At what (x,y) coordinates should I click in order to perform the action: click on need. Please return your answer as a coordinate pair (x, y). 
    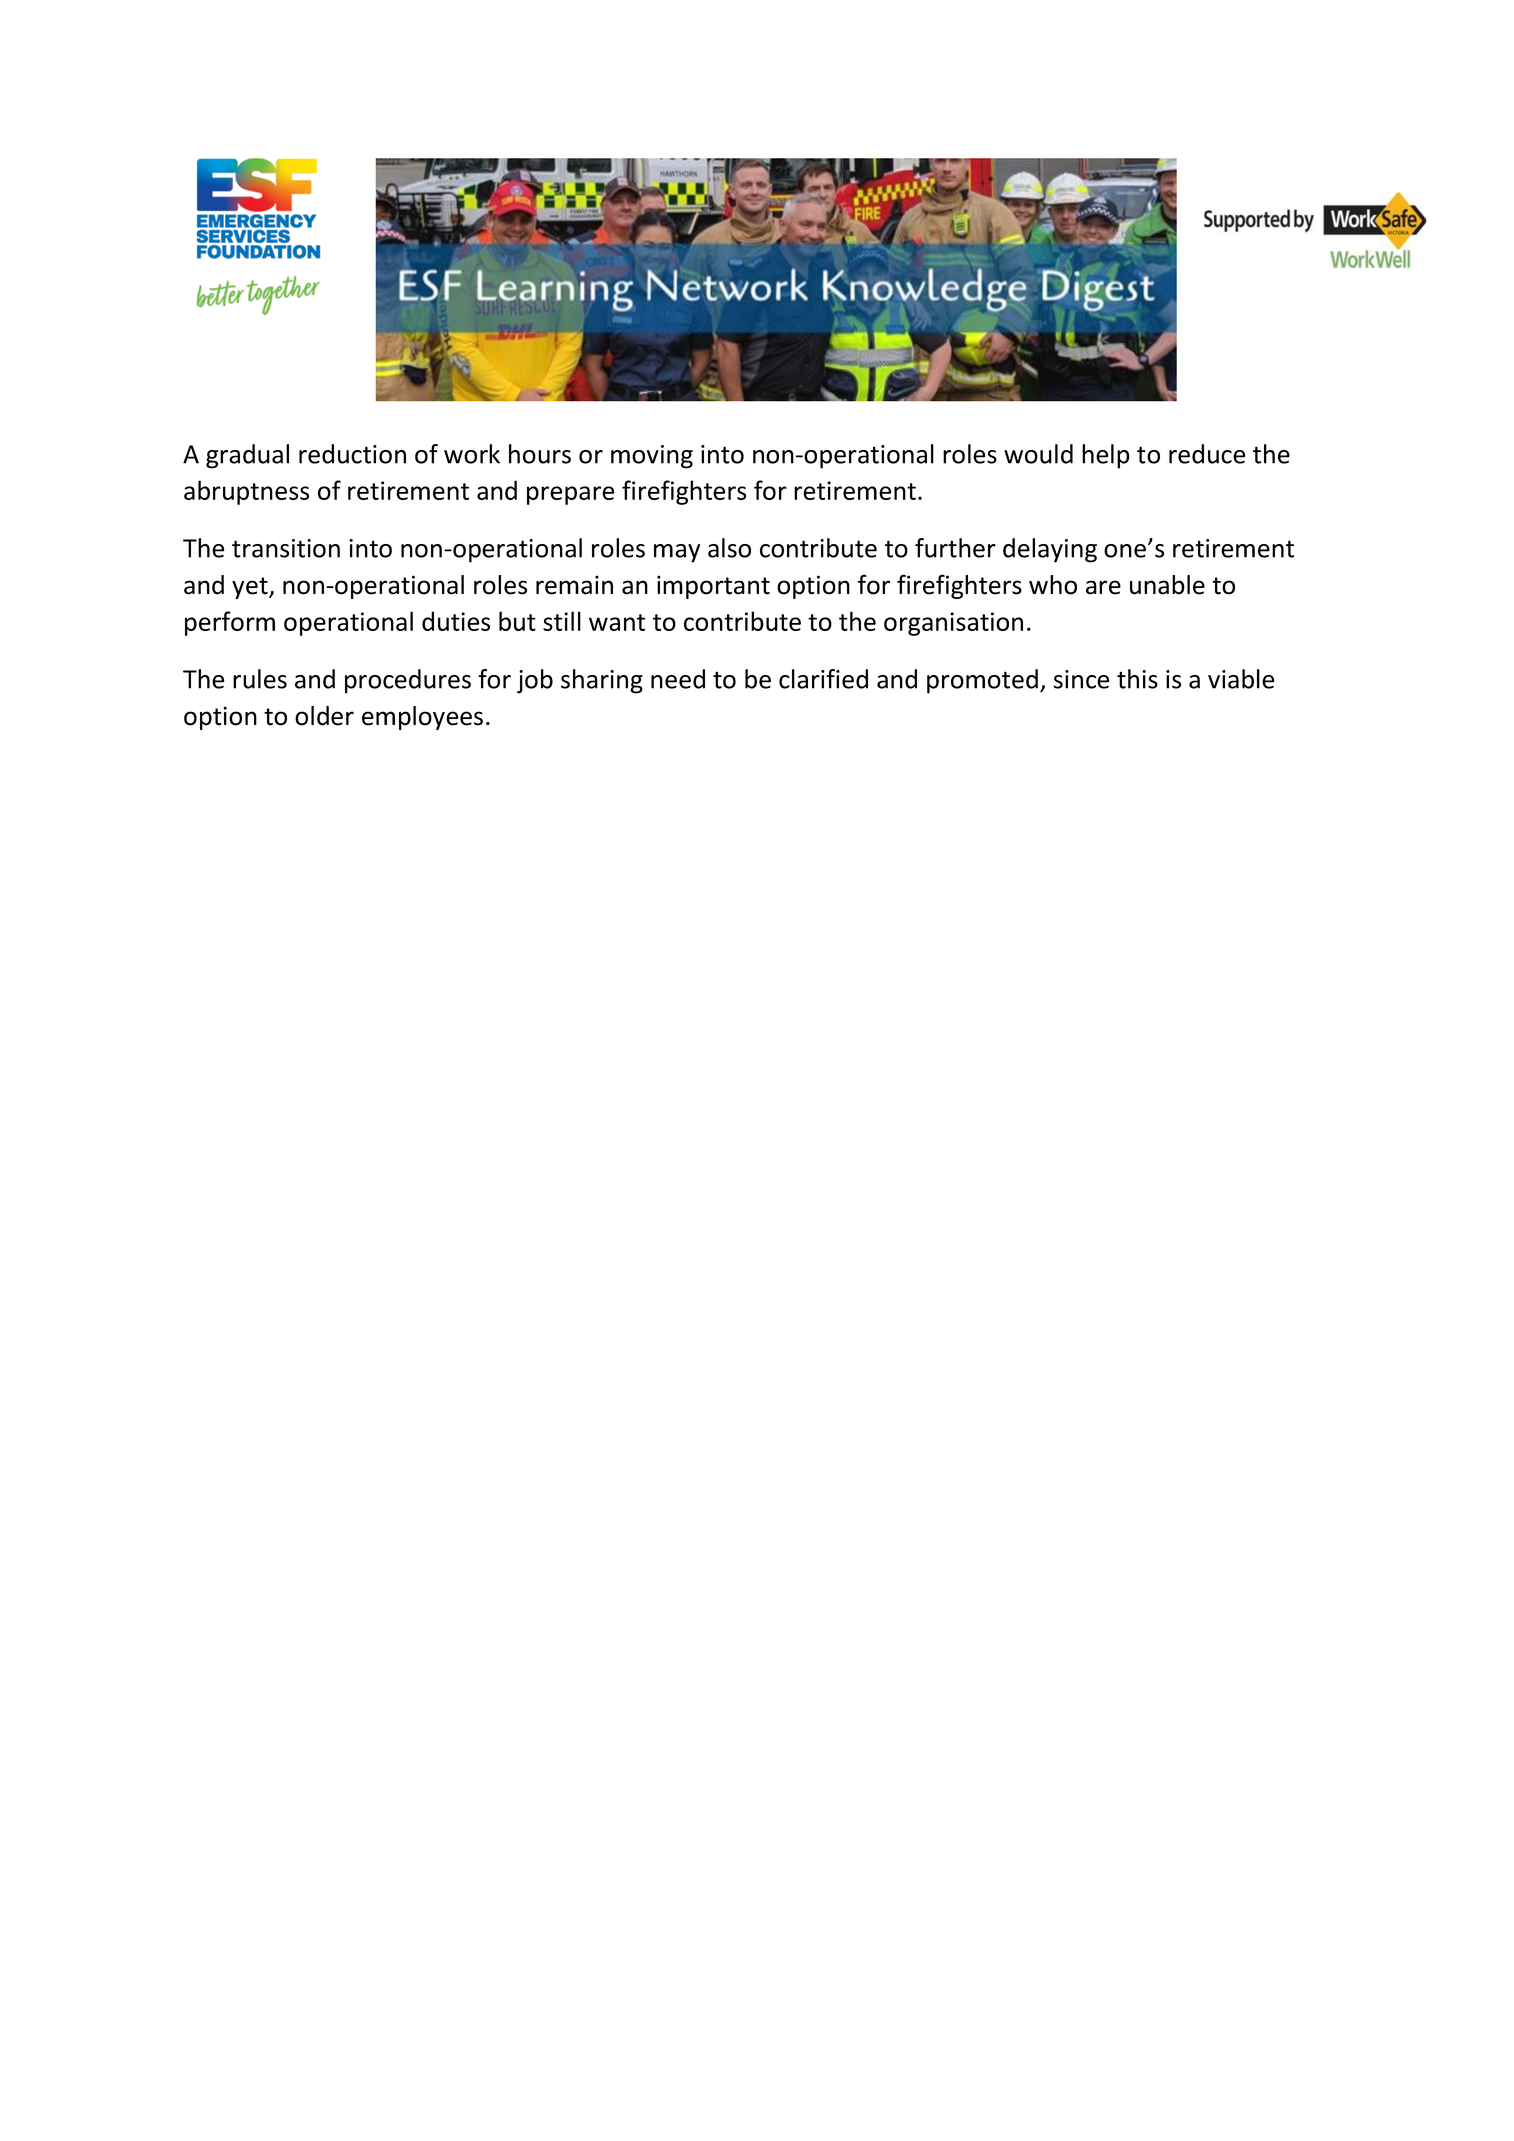
    Looking at the image, I should click on (678, 679).
